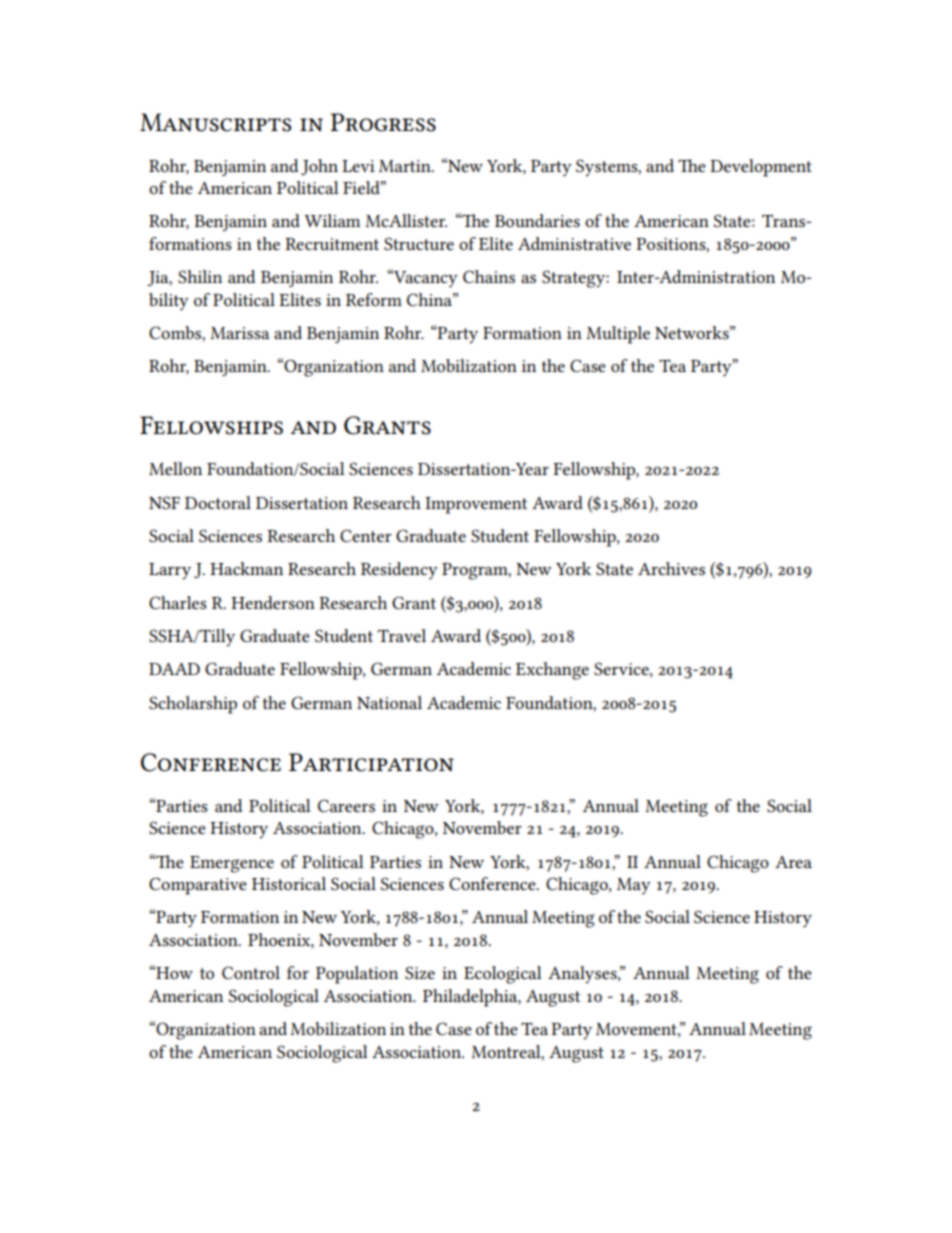  I want to click on Archives, so click(671, 568).
